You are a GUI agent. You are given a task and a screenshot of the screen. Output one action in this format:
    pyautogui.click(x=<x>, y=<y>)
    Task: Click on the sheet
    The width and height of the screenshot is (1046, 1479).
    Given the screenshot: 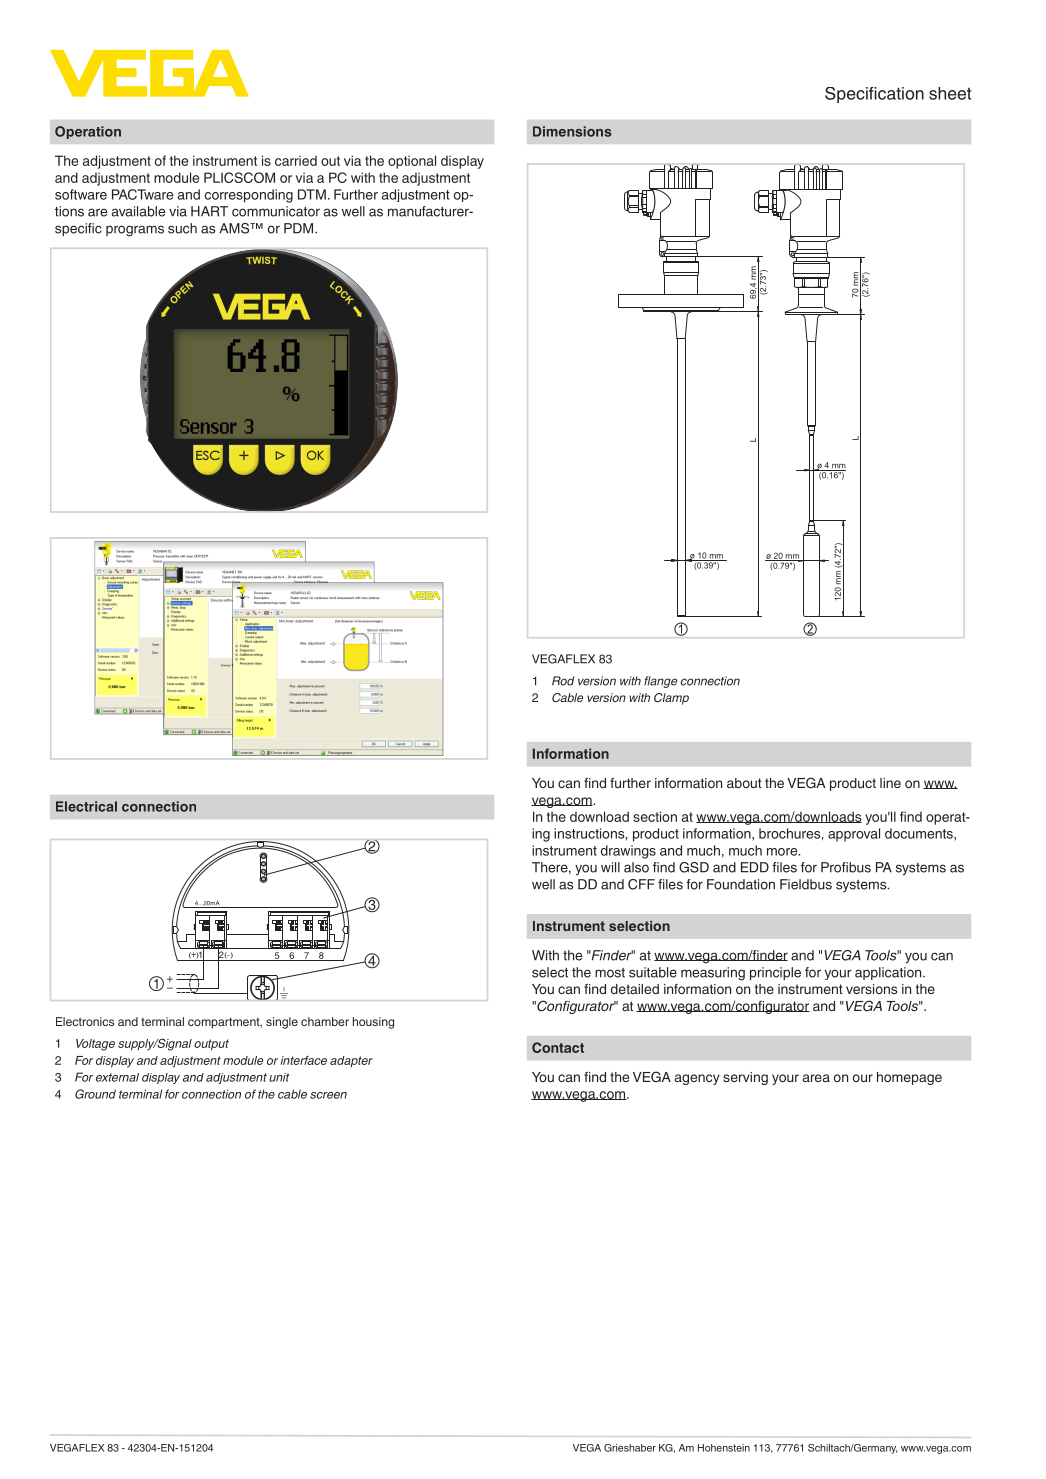 What is the action you would take?
    pyautogui.click(x=950, y=93)
